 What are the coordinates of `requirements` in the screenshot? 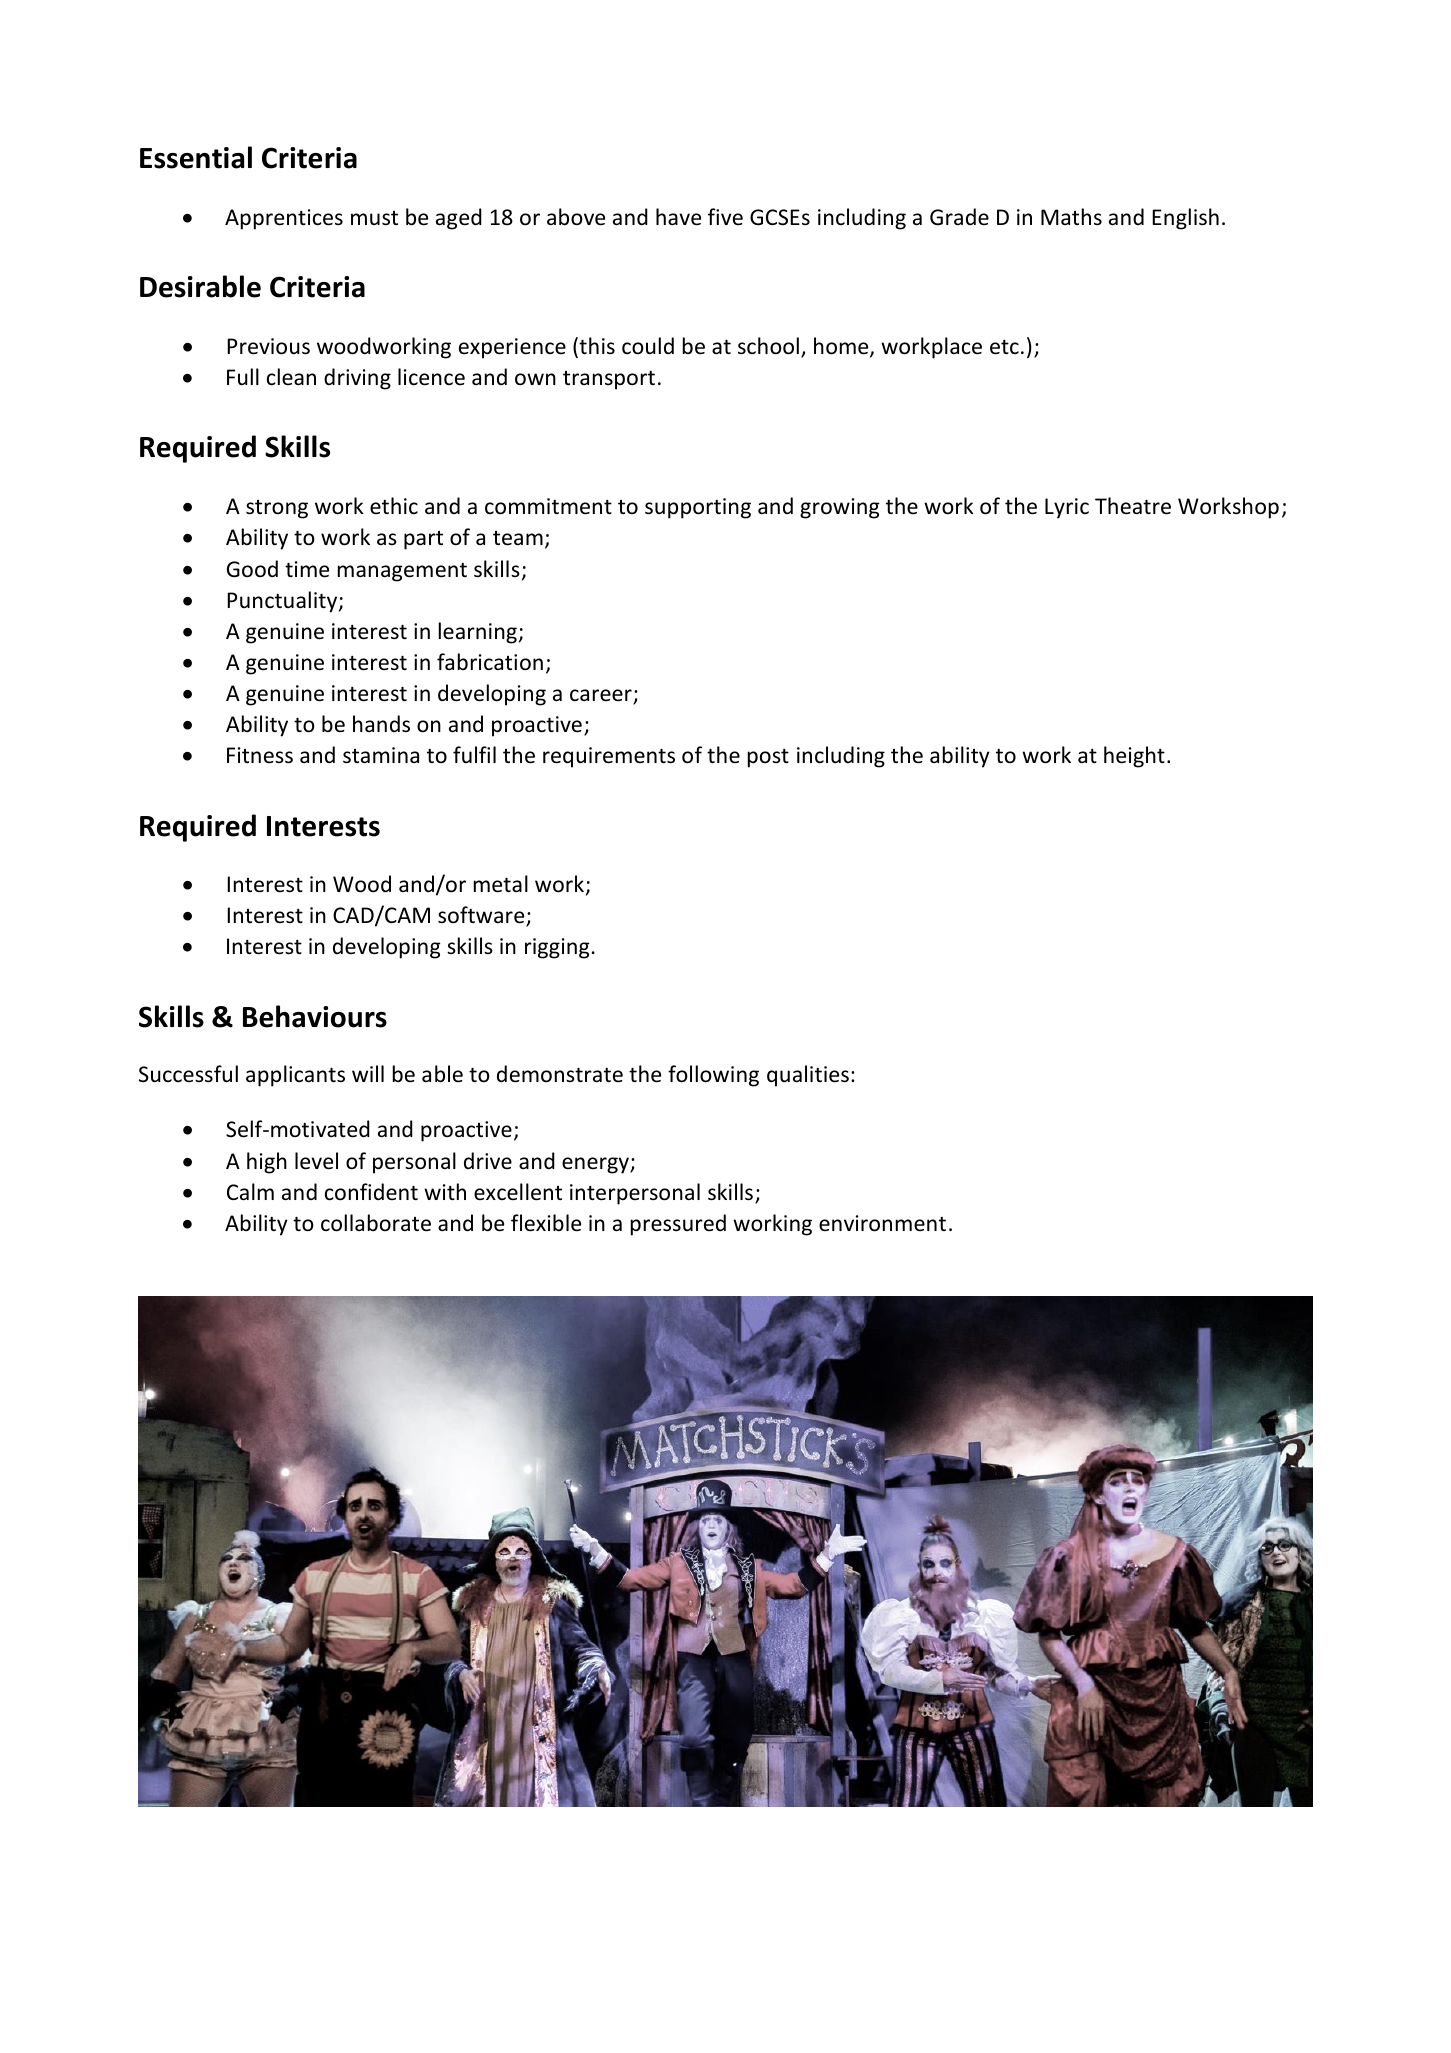 It's located at (609, 757).
